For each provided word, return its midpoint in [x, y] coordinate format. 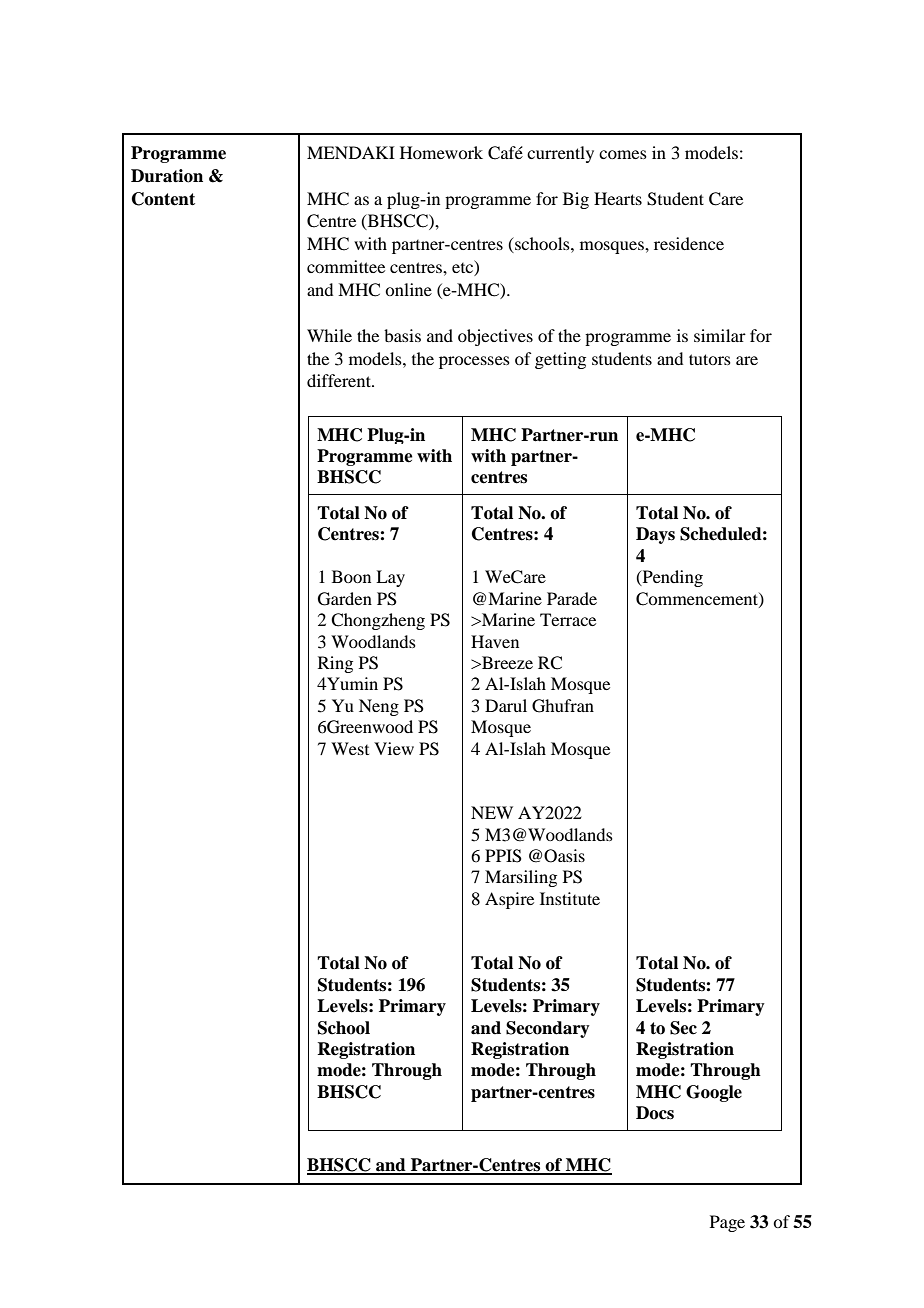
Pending [671, 578]
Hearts [618, 198]
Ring [335, 664]
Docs [655, 1113]
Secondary [548, 1029]
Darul [506, 705]
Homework [441, 152]
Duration [167, 176]
